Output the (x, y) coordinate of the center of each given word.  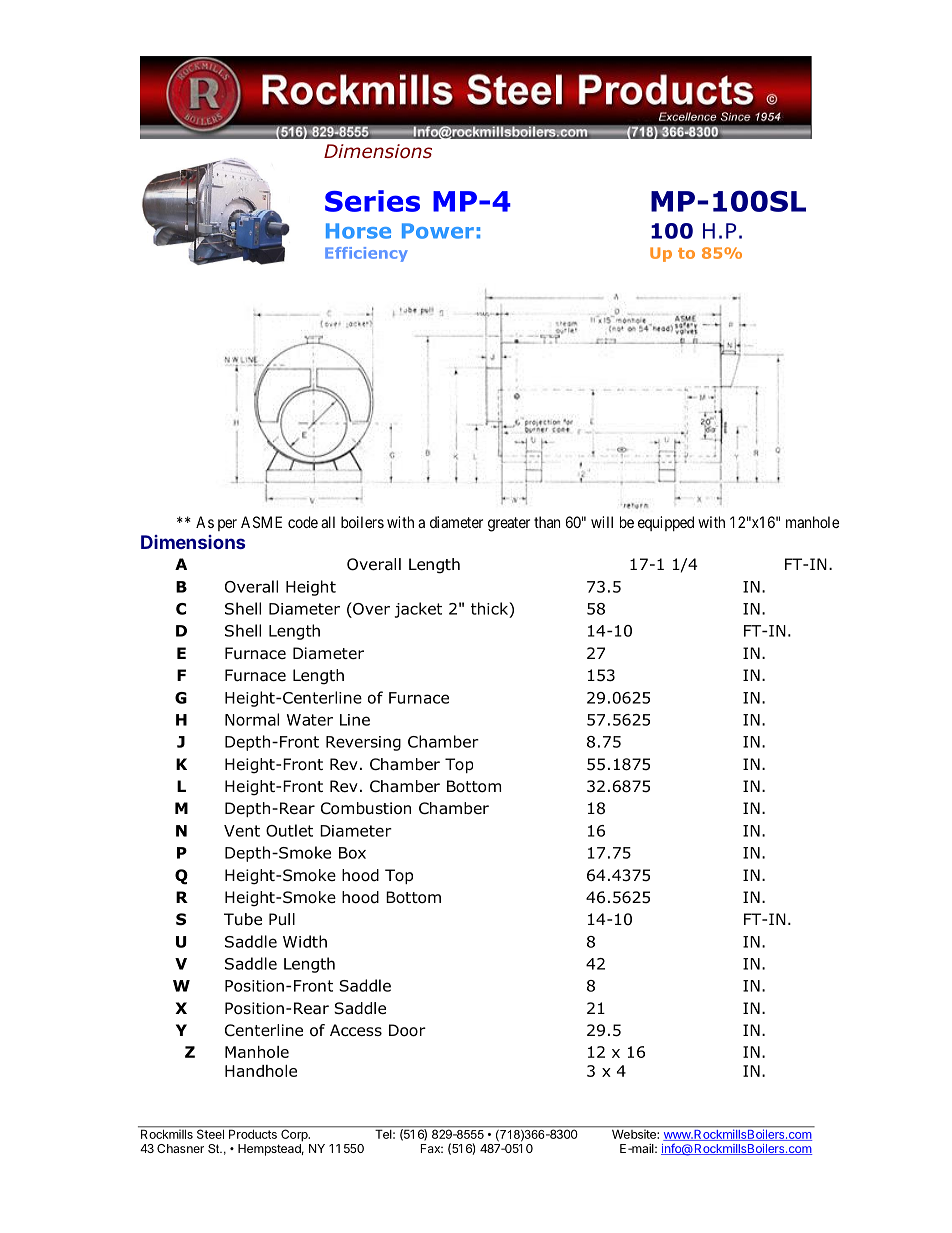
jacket (418, 610)
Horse (358, 231)
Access (356, 1030)
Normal (252, 719)
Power (438, 231)
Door (407, 1030)
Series (372, 201)
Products (253, 1133)
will (602, 522)
